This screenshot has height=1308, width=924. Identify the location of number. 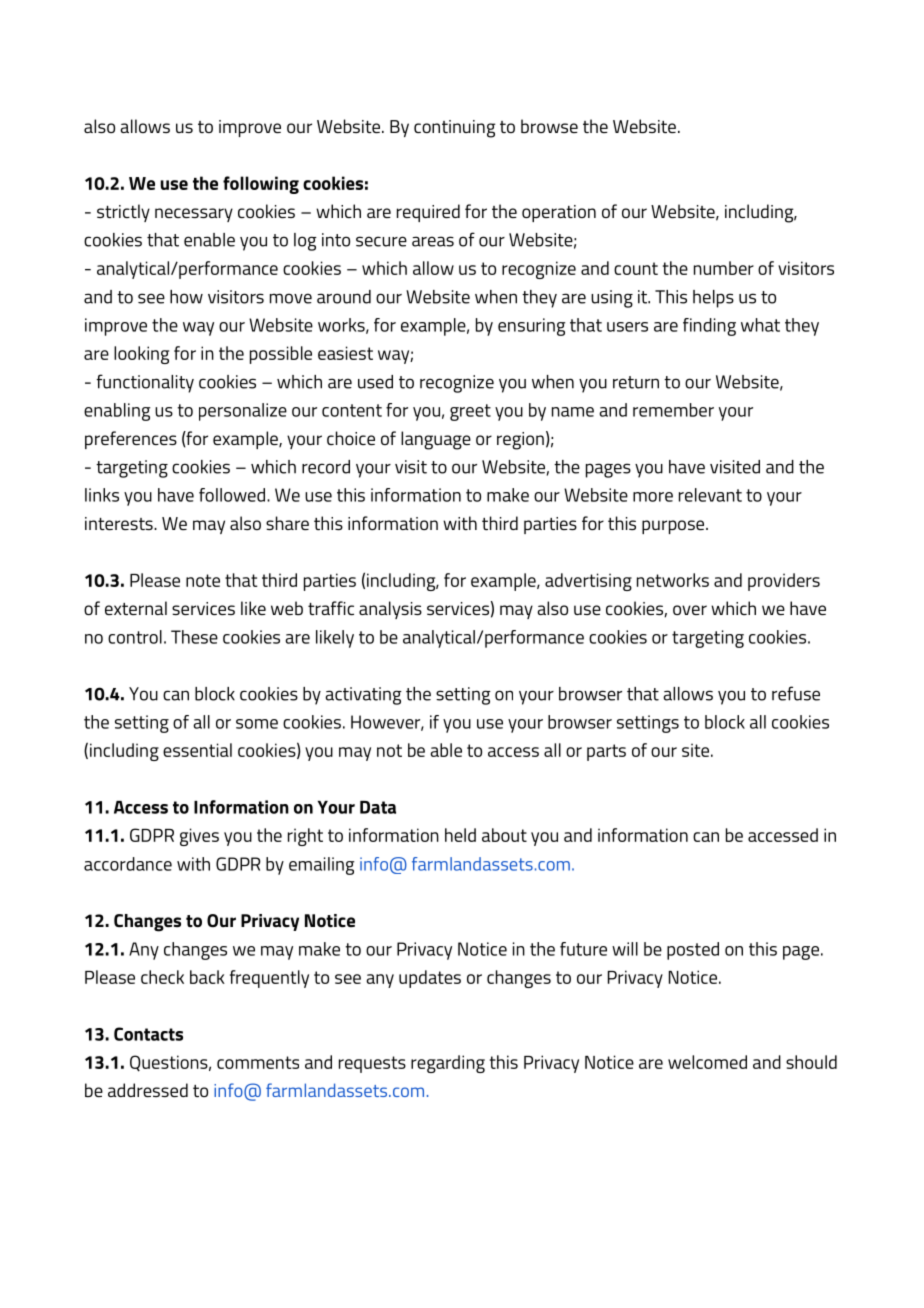
(724, 268).
